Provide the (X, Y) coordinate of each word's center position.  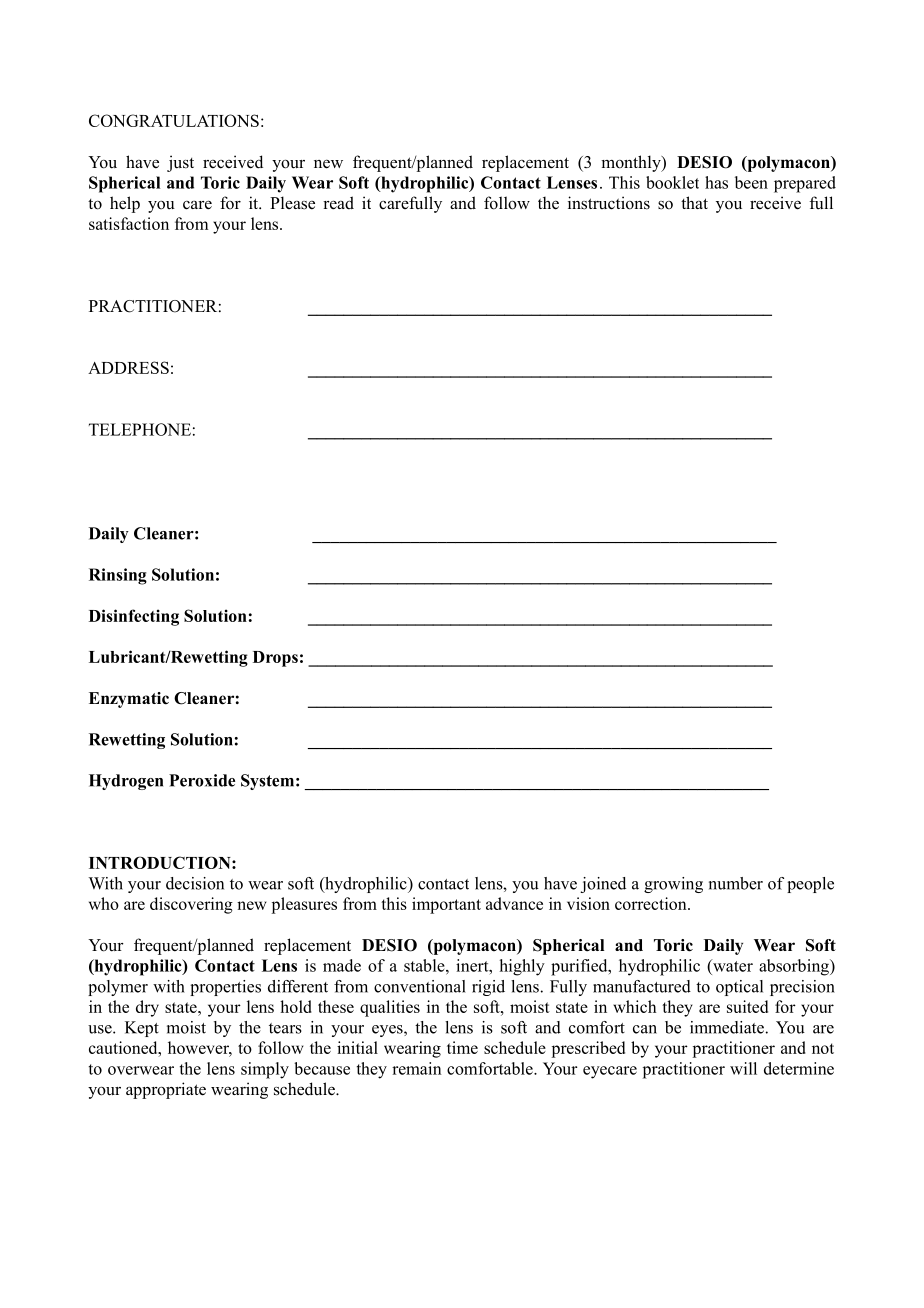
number (736, 883)
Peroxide (202, 780)
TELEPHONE (140, 429)
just (180, 163)
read (338, 203)
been (751, 182)
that (694, 202)
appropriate (166, 1090)
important (446, 905)
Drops (275, 659)
